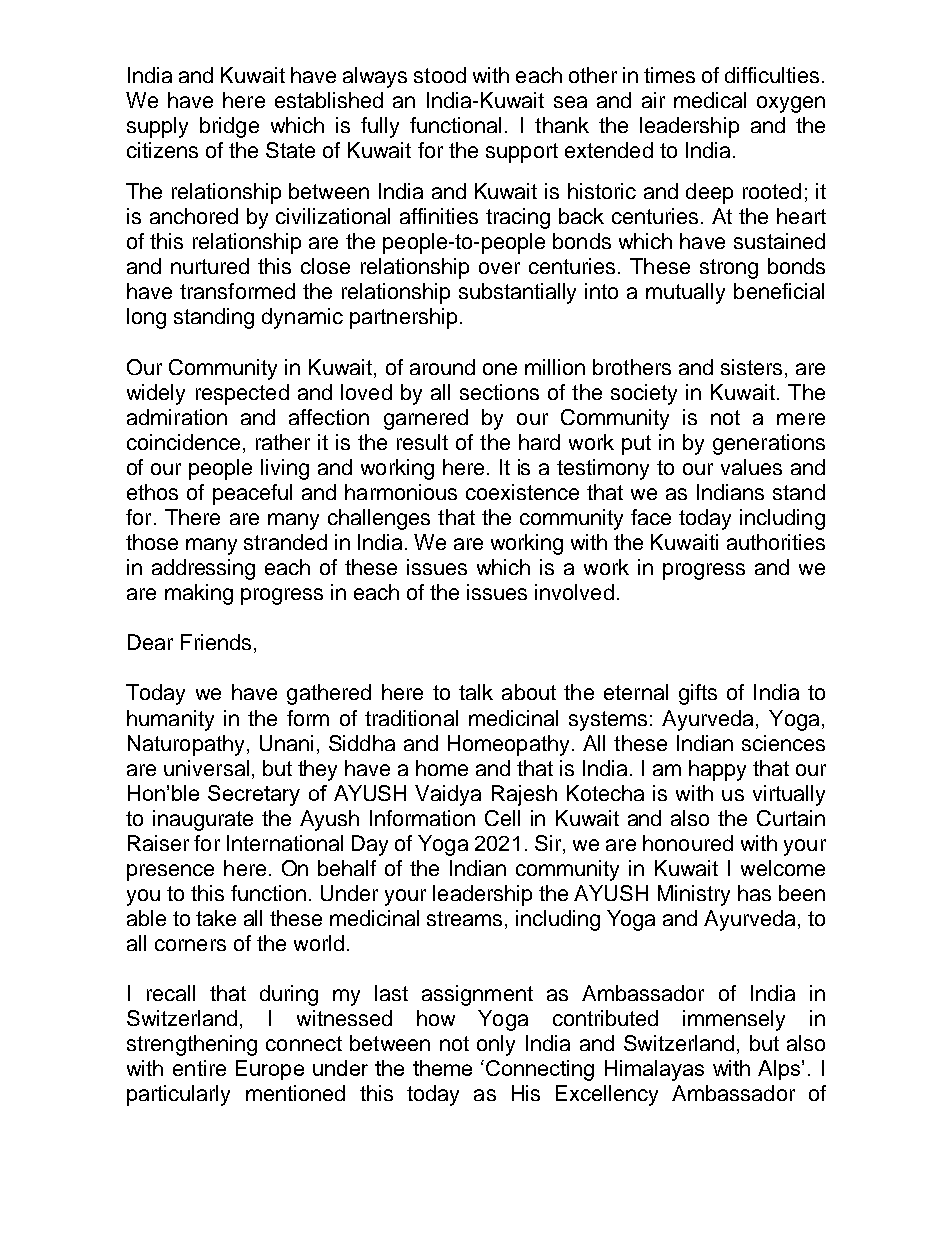 Image resolution: width=952 pixels, height=1233 pixels. What do you see at coordinates (203, 820) in the screenshot?
I see `inaugurate` at bounding box center [203, 820].
